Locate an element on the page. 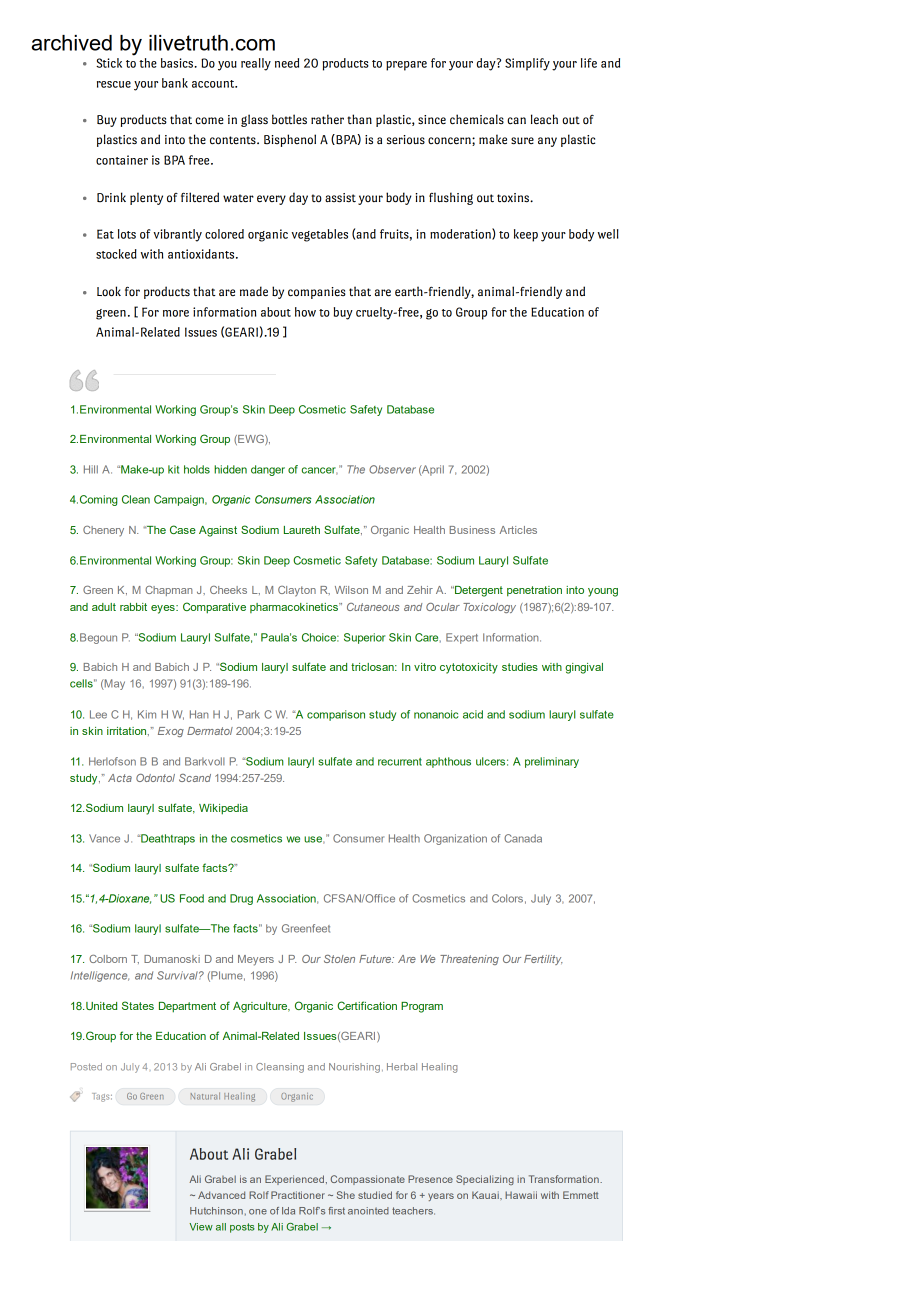  Simplify is located at coordinates (527, 64).
